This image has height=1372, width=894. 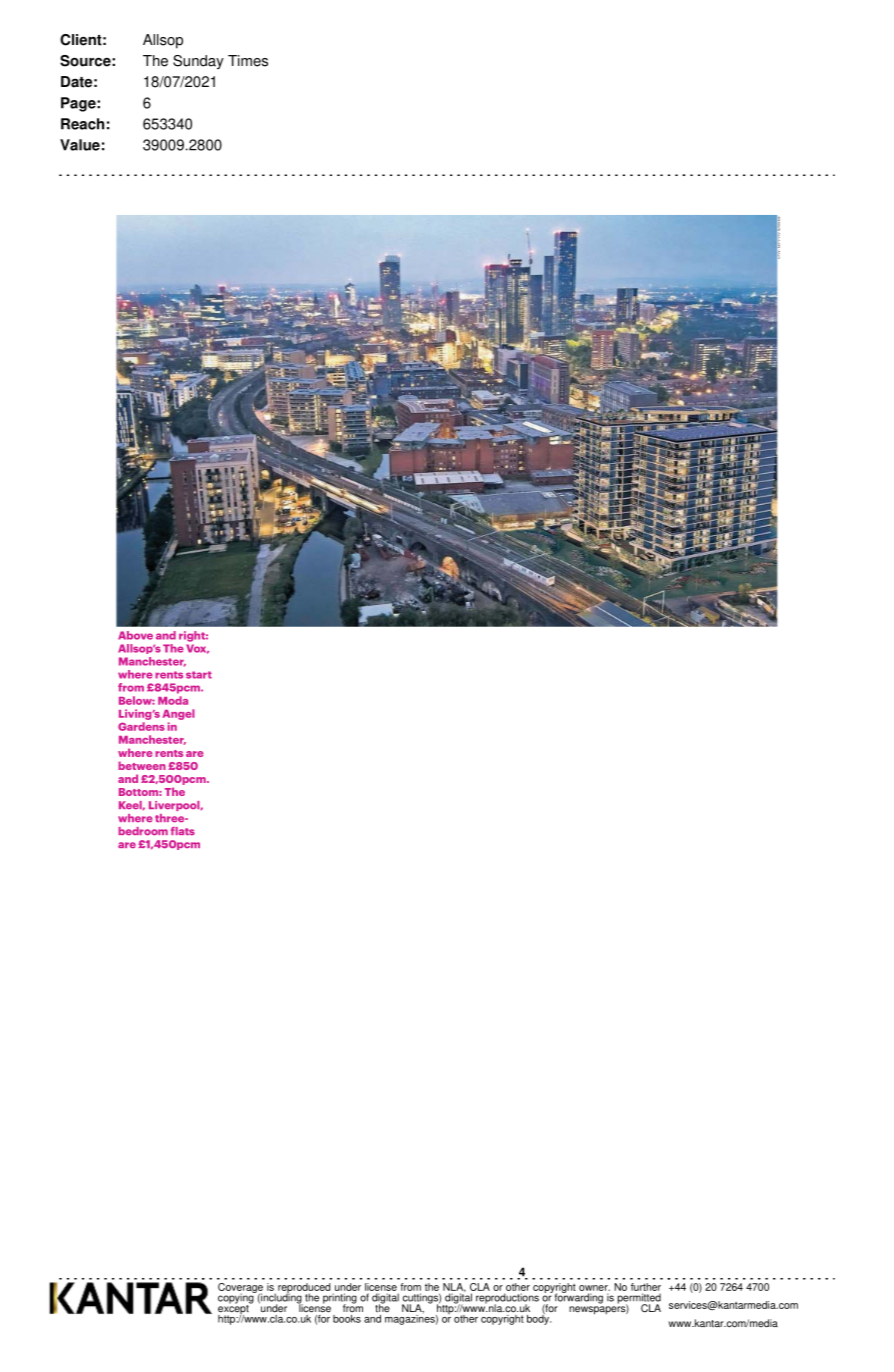 I want to click on books, so click(x=347, y=1319).
